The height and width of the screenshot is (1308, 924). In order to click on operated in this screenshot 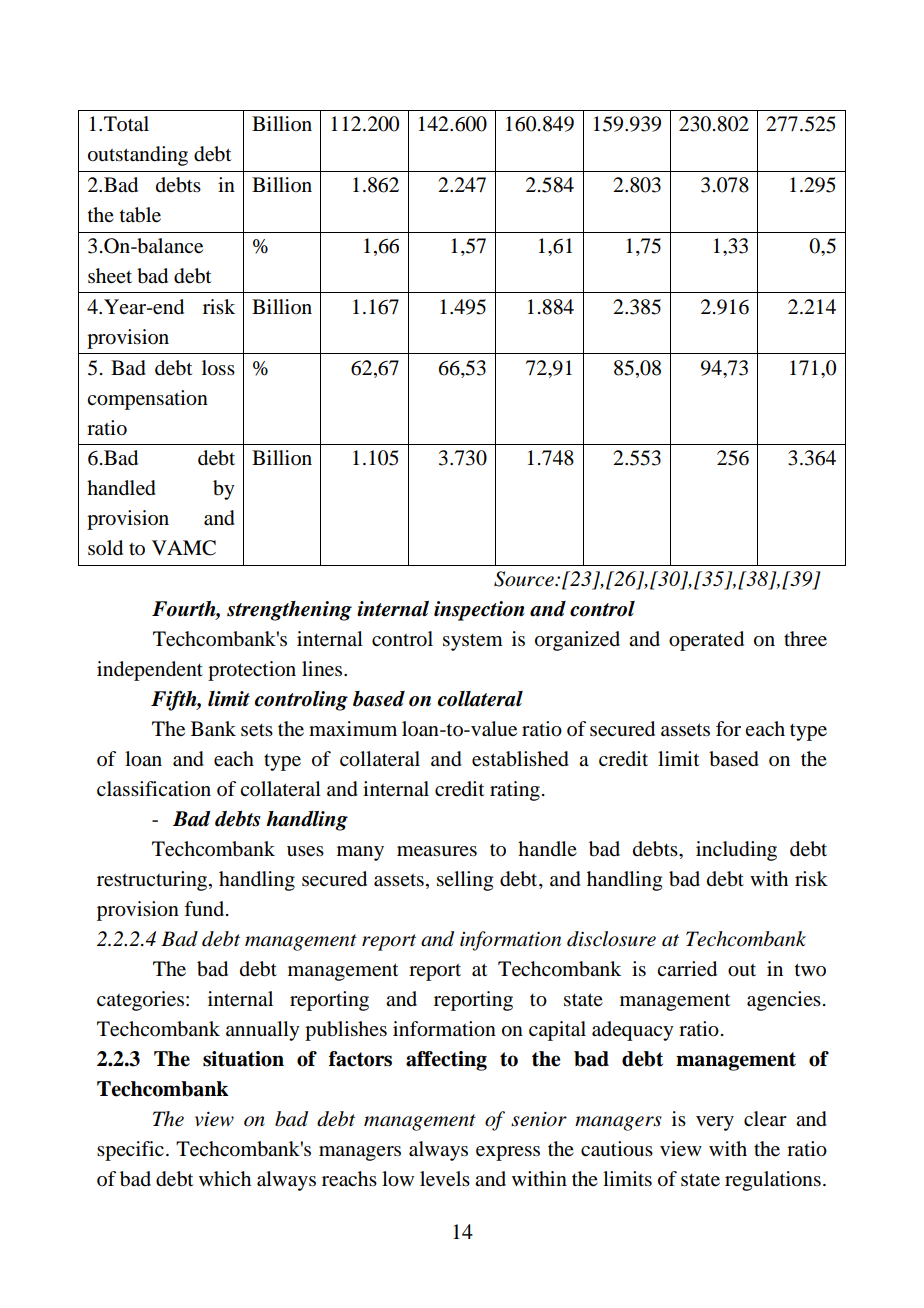, I will do `click(706, 641)`.
